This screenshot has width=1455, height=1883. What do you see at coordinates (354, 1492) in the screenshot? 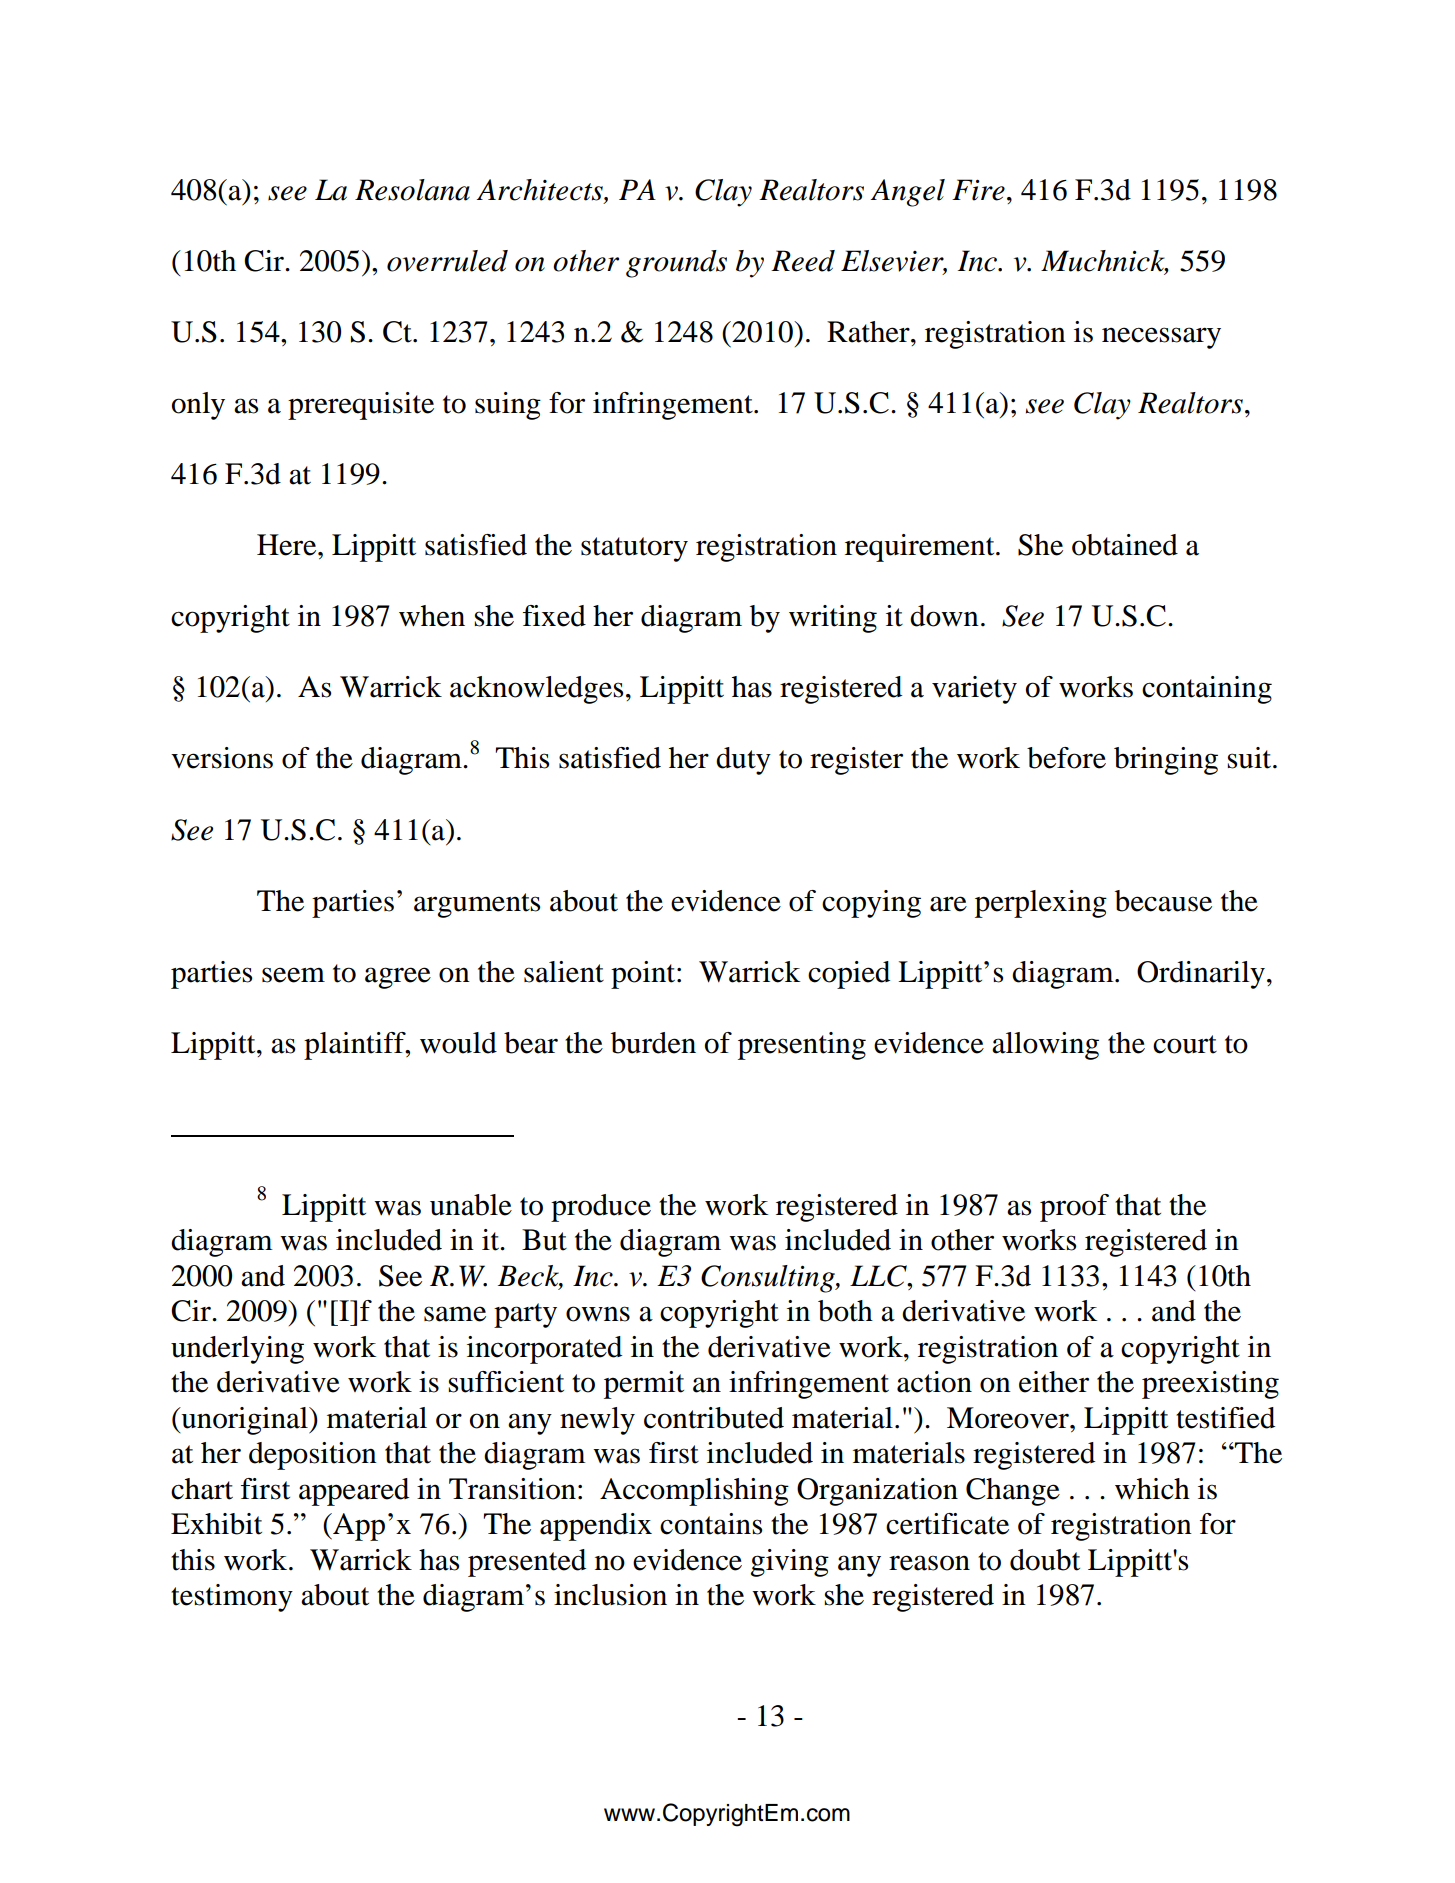
I see `appeared` at bounding box center [354, 1492].
